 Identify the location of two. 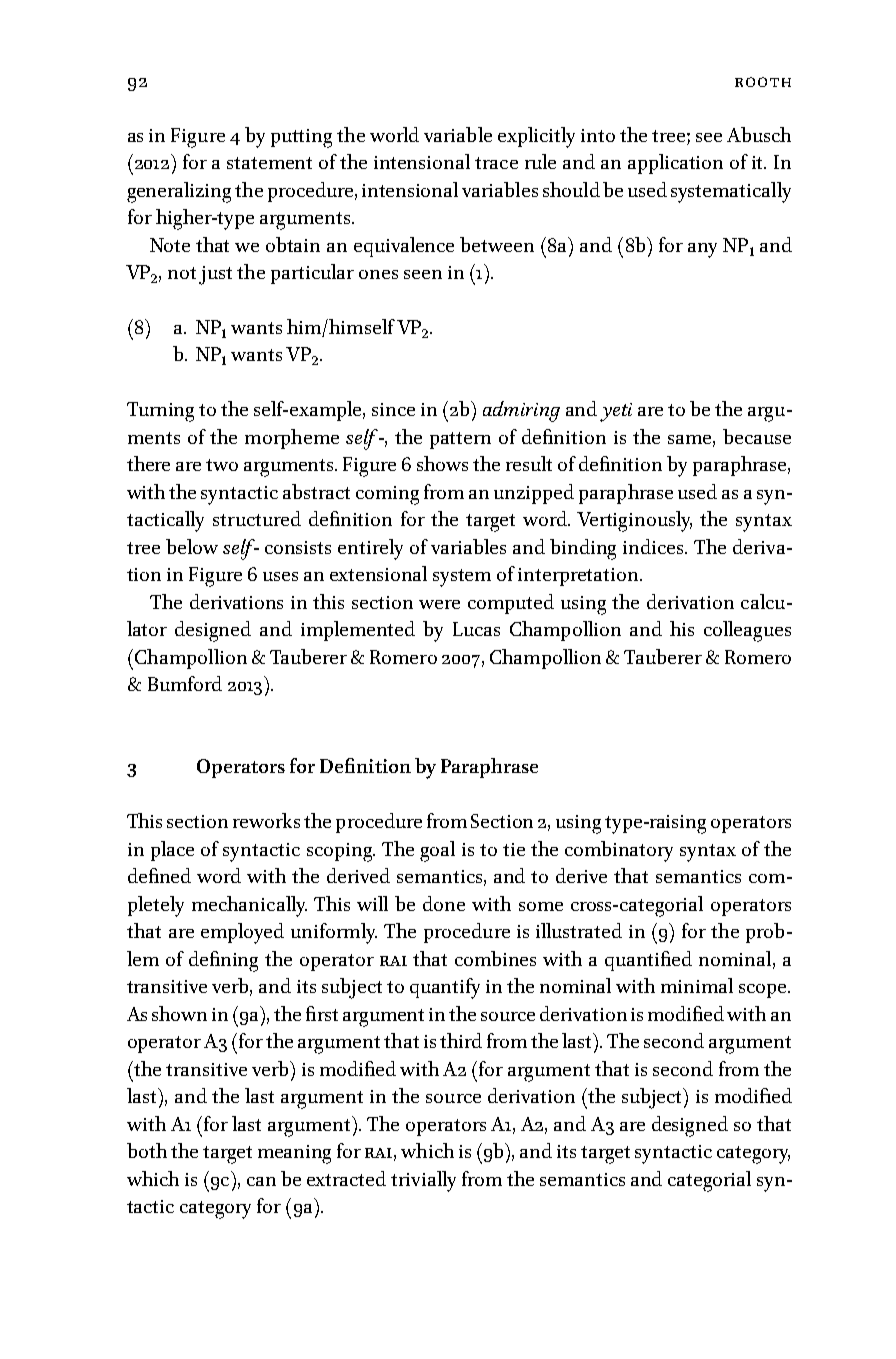
(222, 465).
